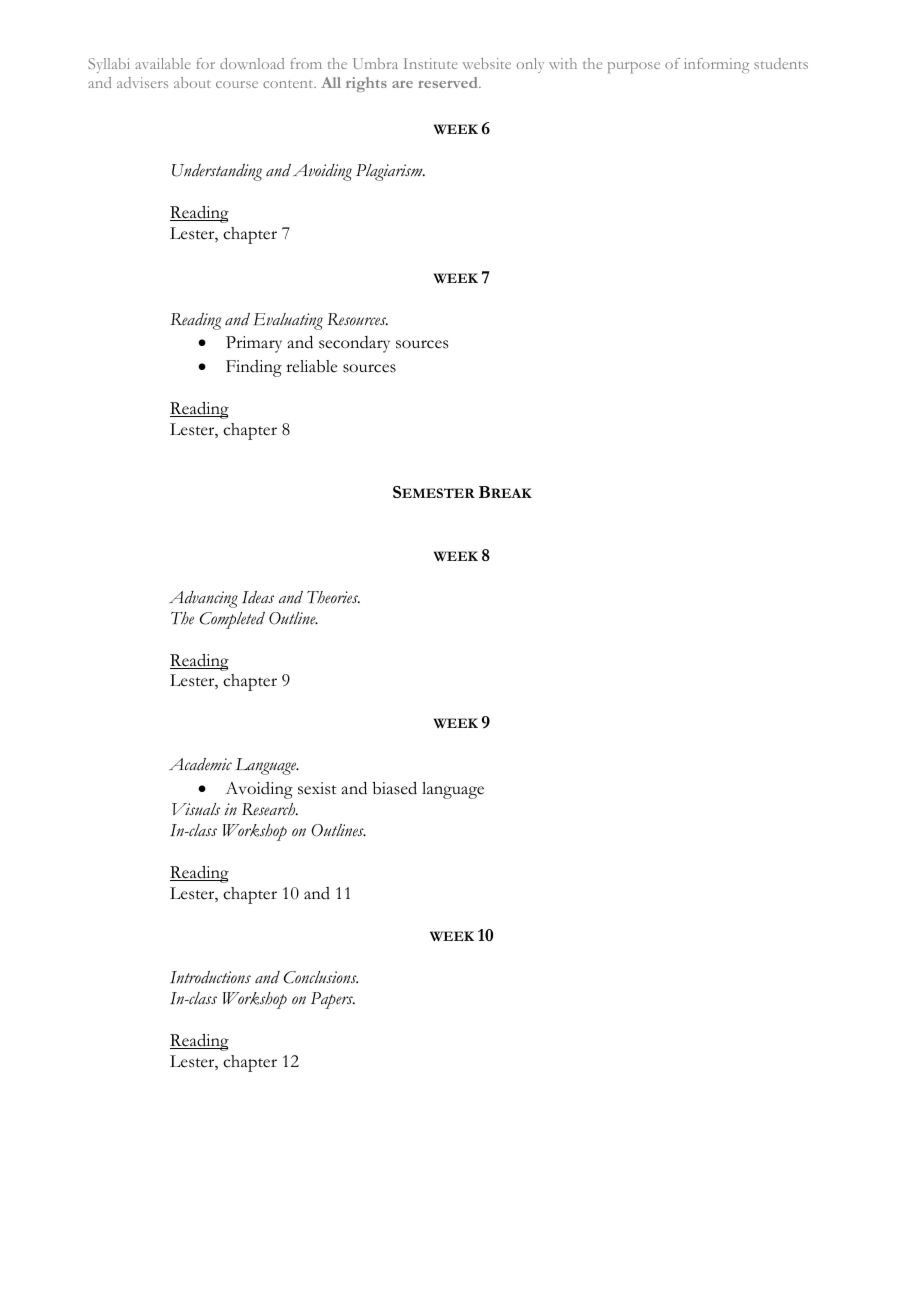 This screenshot has width=924, height=1308. I want to click on Theories, so click(333, 597).
